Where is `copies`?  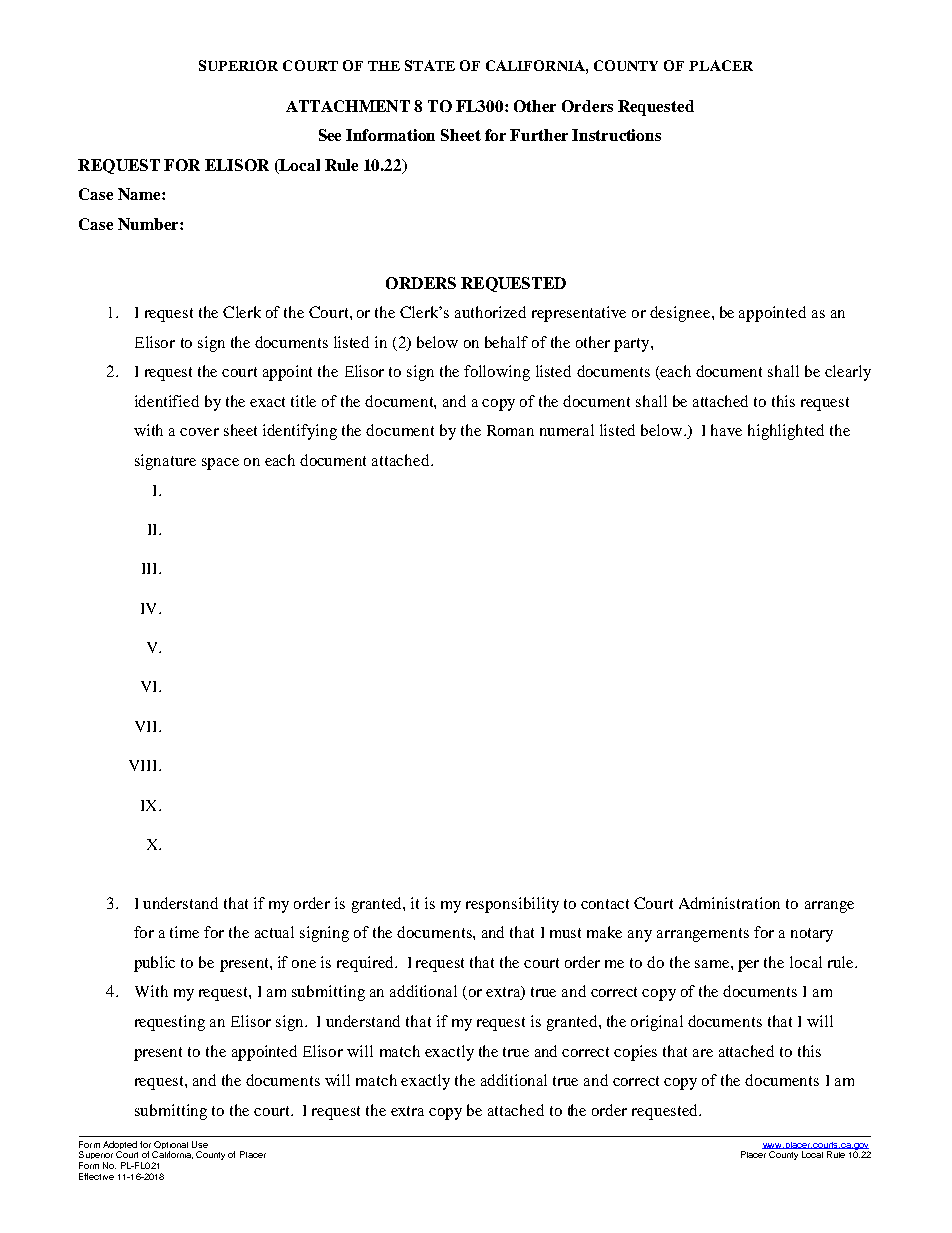 copies is located at coordinates (635, 1053).
